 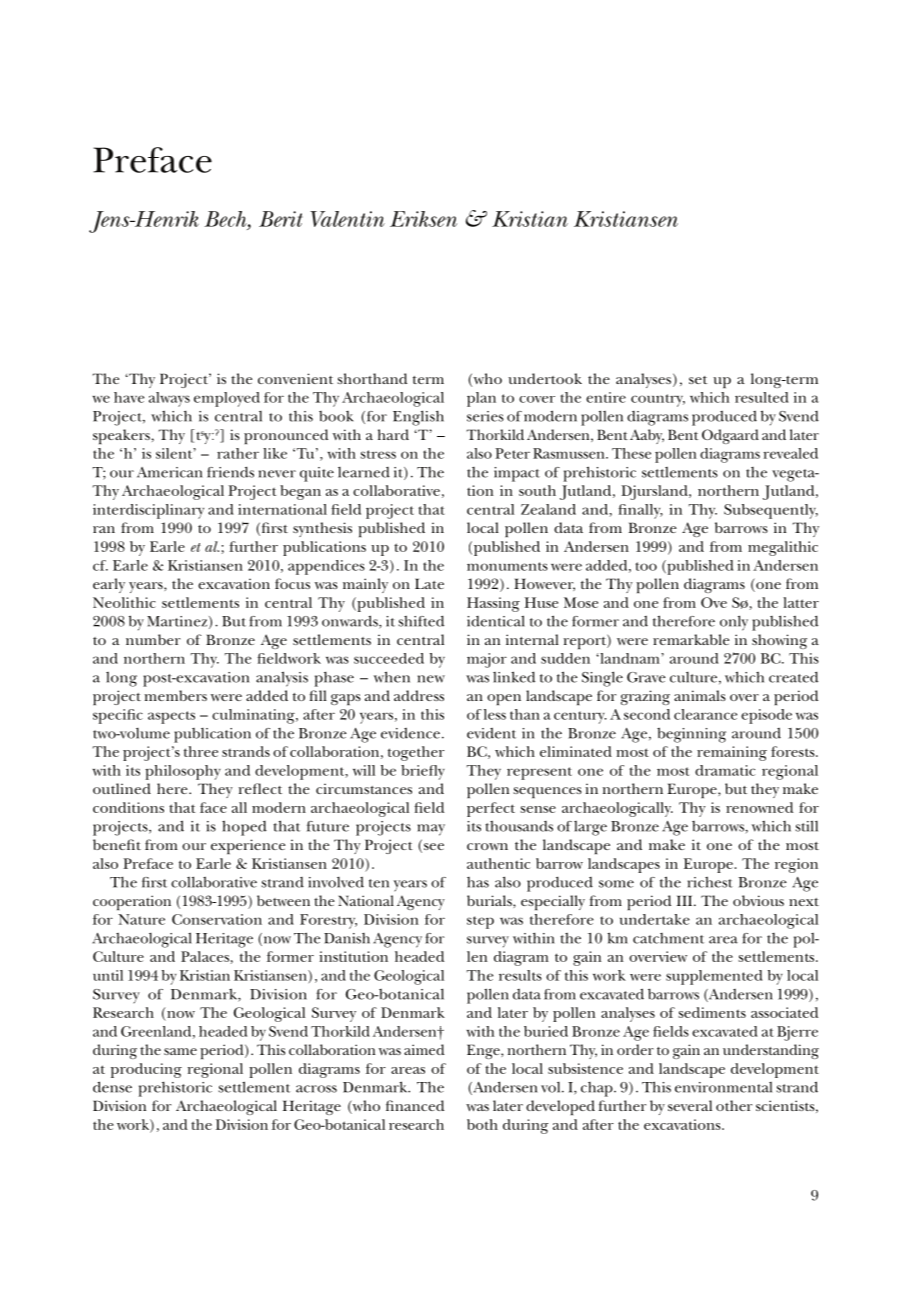 What do you see at coordinates (431, 679) in the image?
I see `new` at bounding box center [431, 679].
